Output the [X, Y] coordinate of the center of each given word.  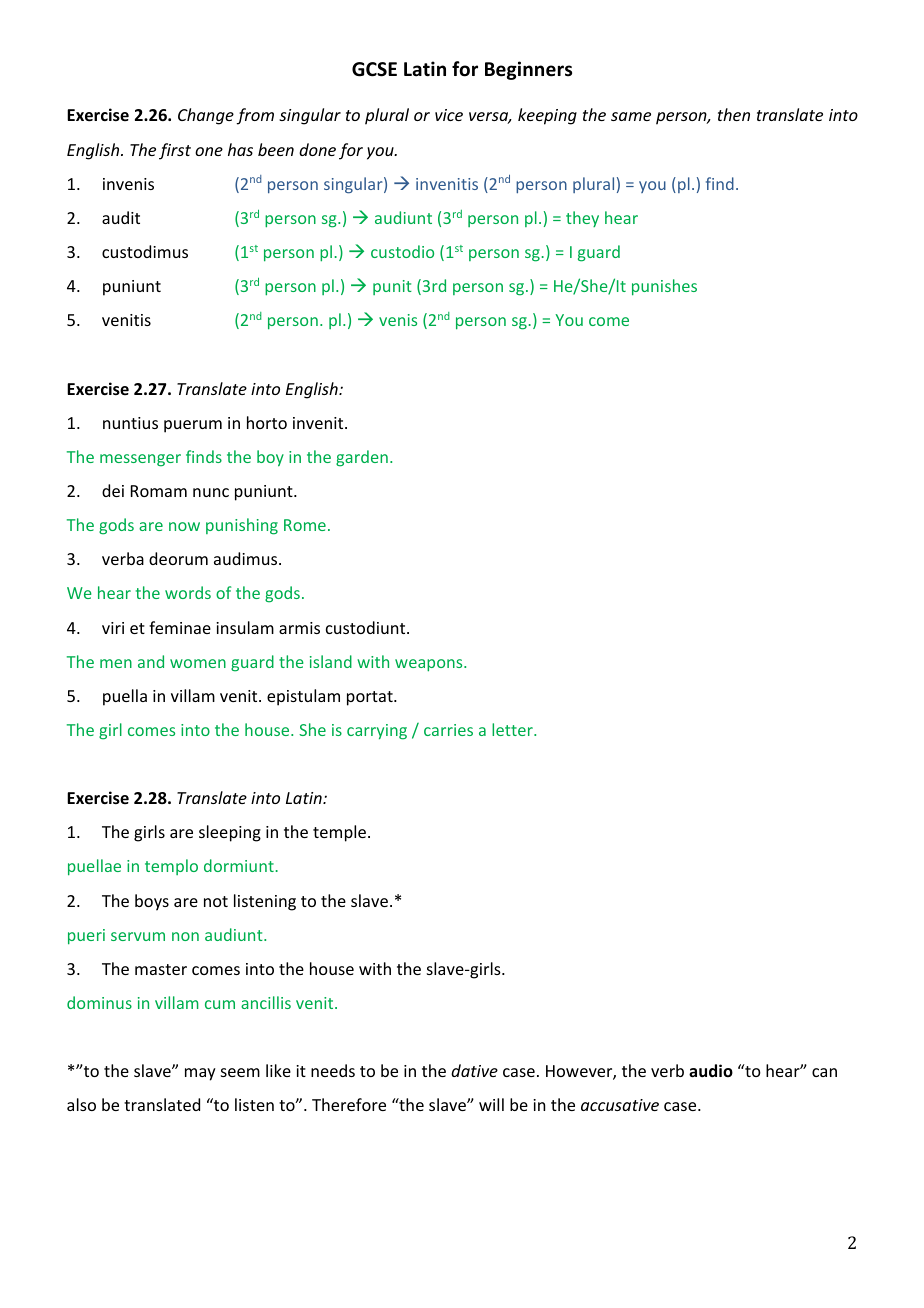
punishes [664, 287]
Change [206, 116]
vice [449, 115]
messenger [140, 460]
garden [362, 458]
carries [448, 730]
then [734, 114]
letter [513, 729]
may [200, 1074]
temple [339, 833]
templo [171, 867]
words [188, 592]
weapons [430, 665]
